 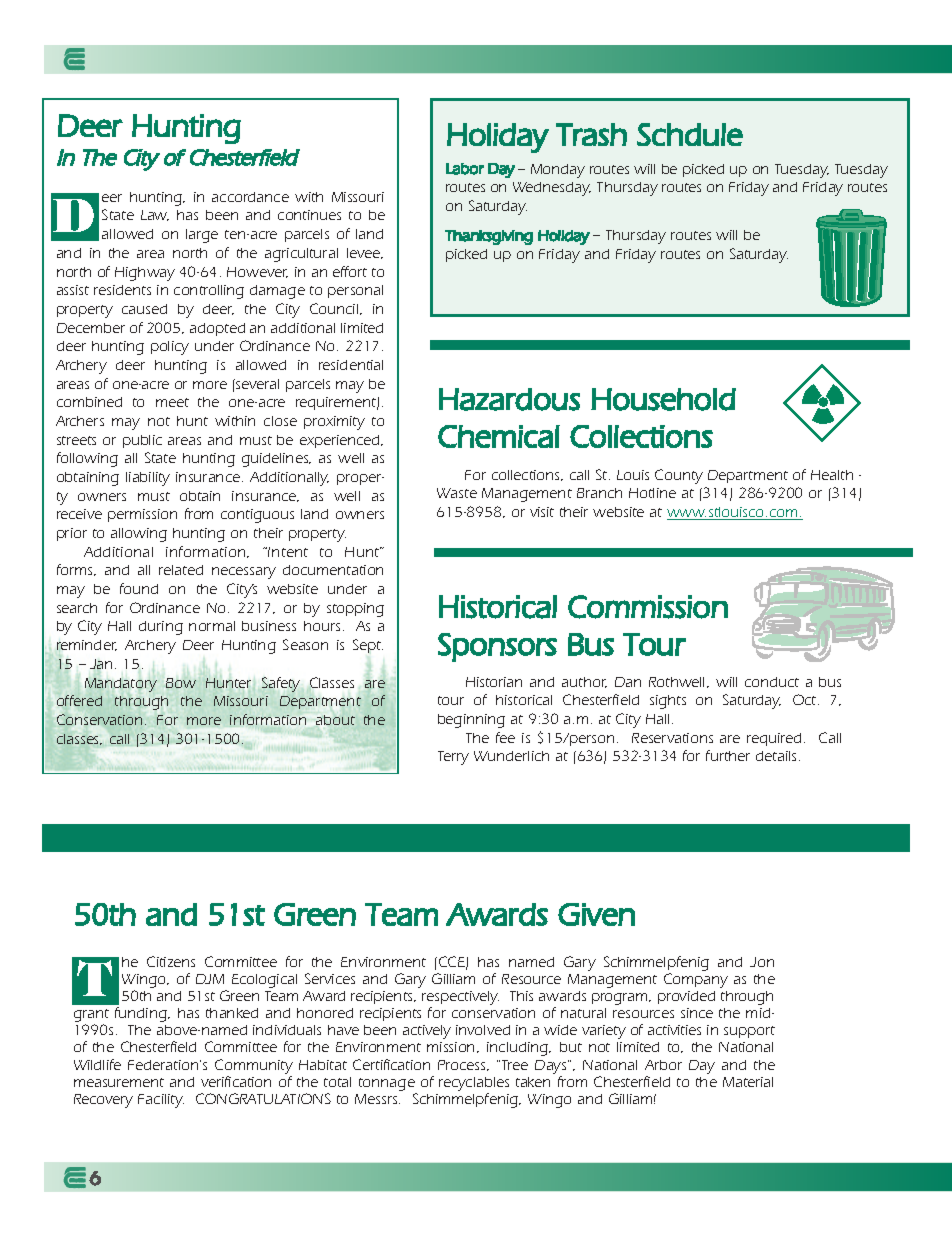 What do you see at coordinates (155, 215) in the page?
I see `Law` at bounding box center [155, 215].
